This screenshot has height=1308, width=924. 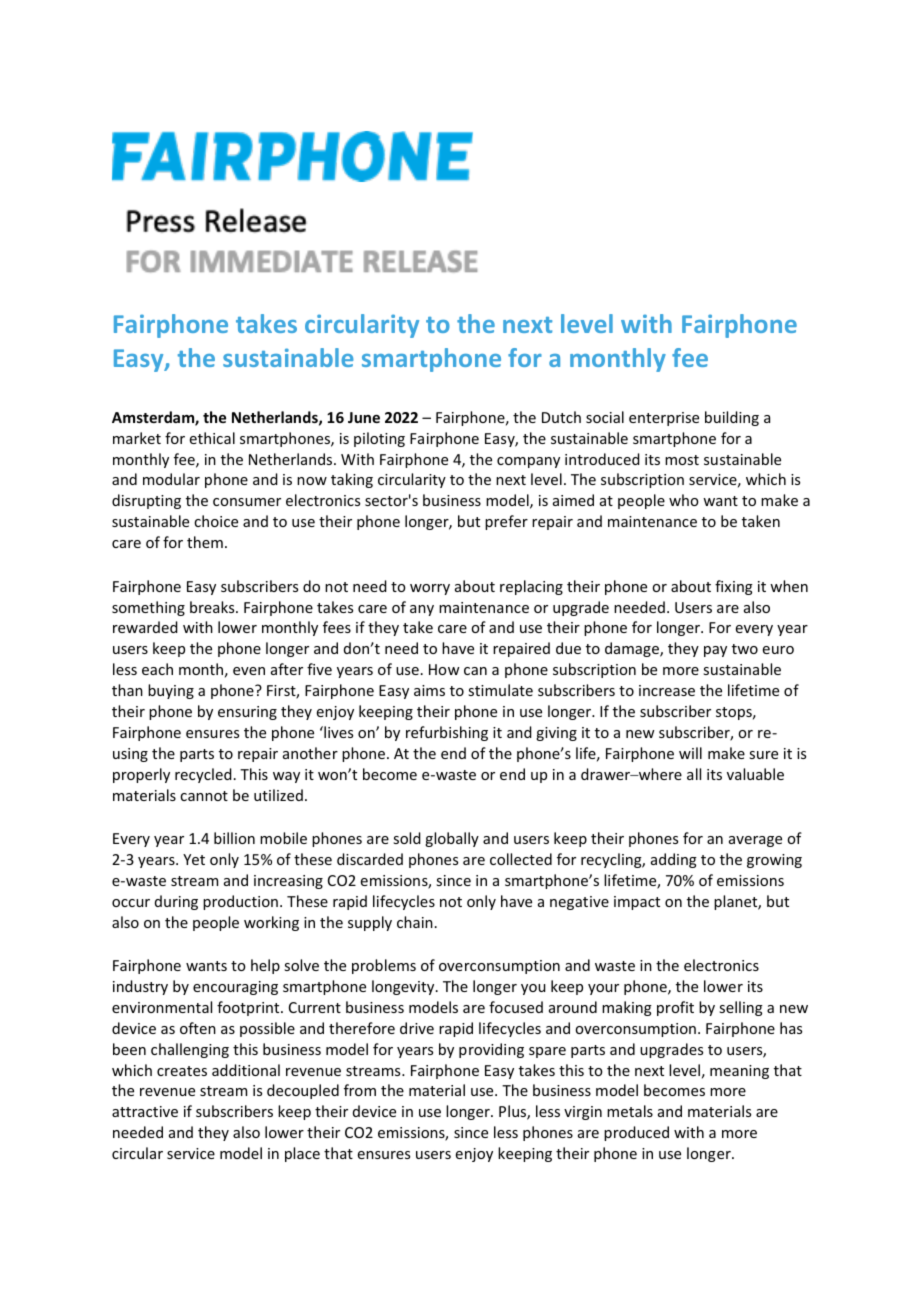 What do you see at coordinates (212, 438) in the screenshot?
I see `ethical` at bounding box center [212, 438].
